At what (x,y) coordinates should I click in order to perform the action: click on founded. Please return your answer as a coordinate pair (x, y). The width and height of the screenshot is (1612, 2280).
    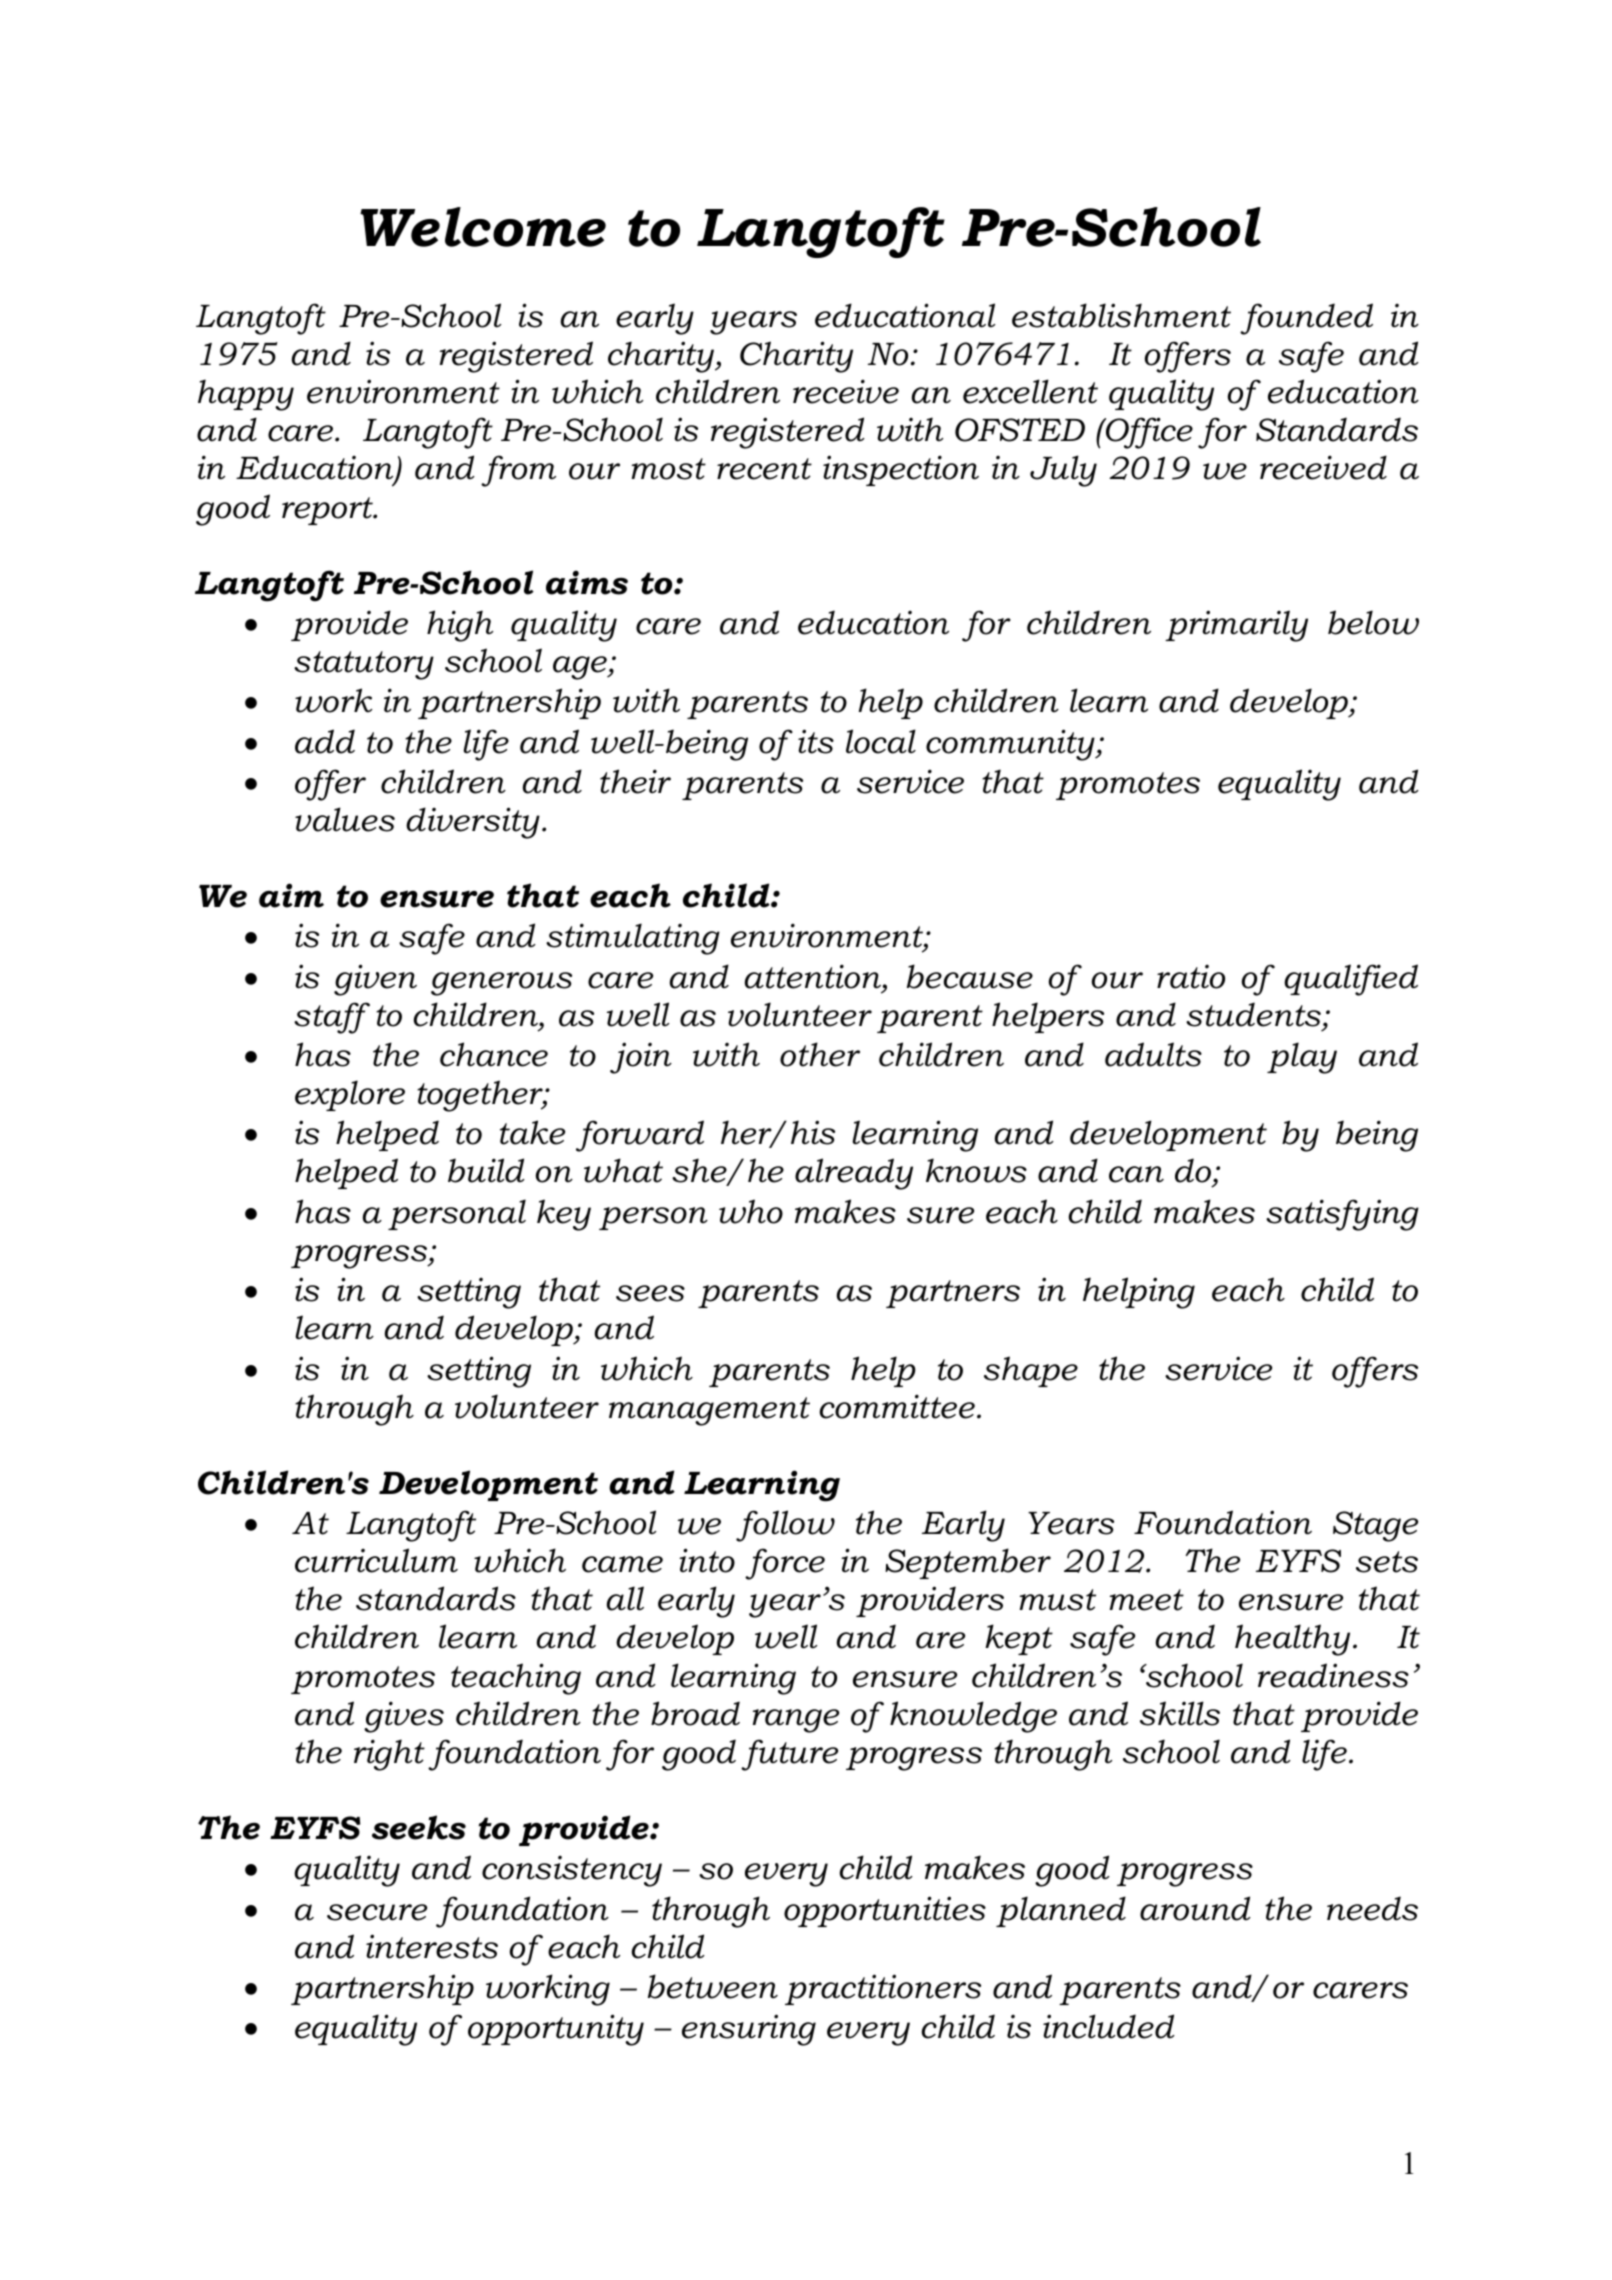
    Looking at the image, I should click on (1306, 319).
